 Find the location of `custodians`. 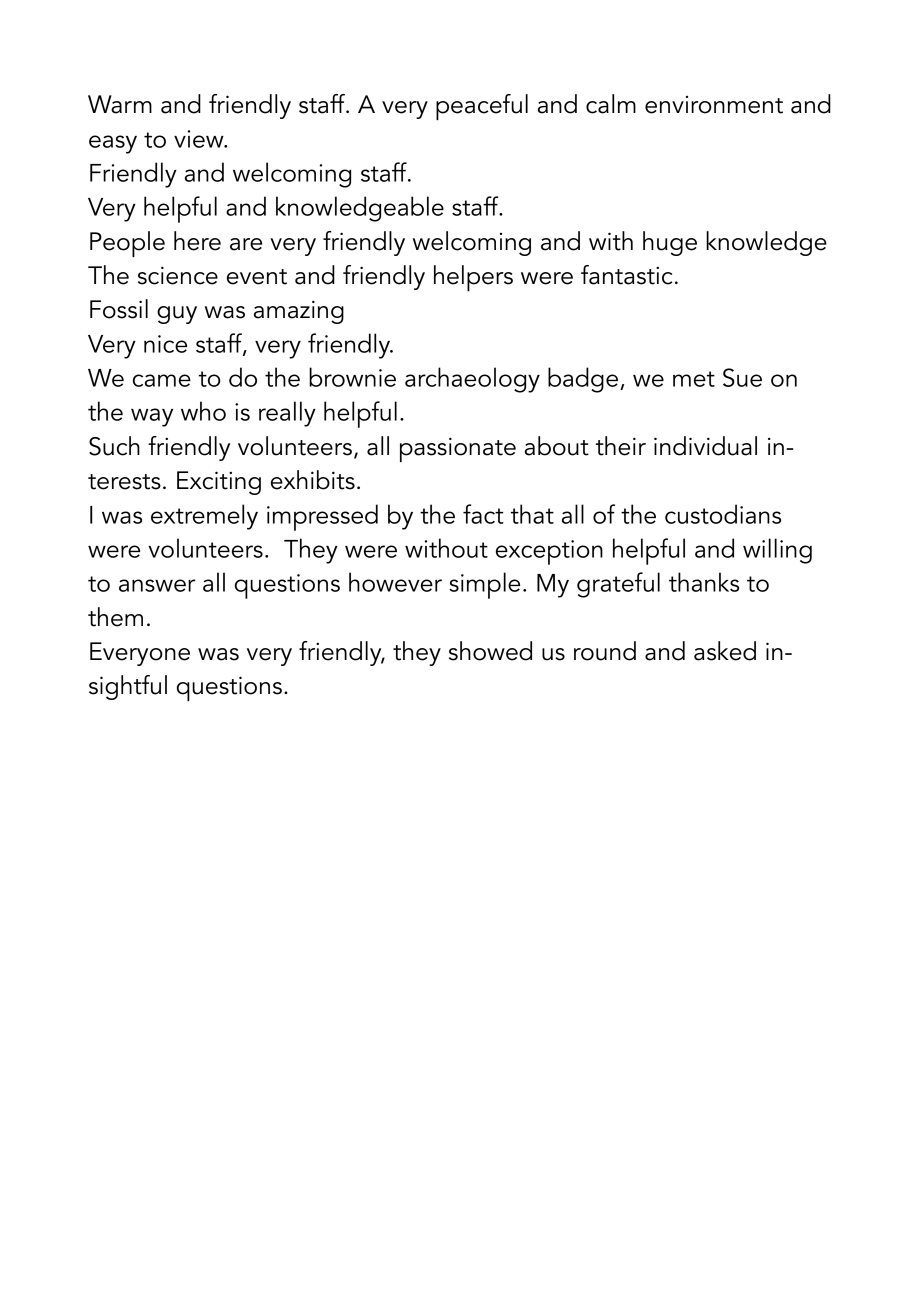

custodians is located at coordinates (723, 514).
